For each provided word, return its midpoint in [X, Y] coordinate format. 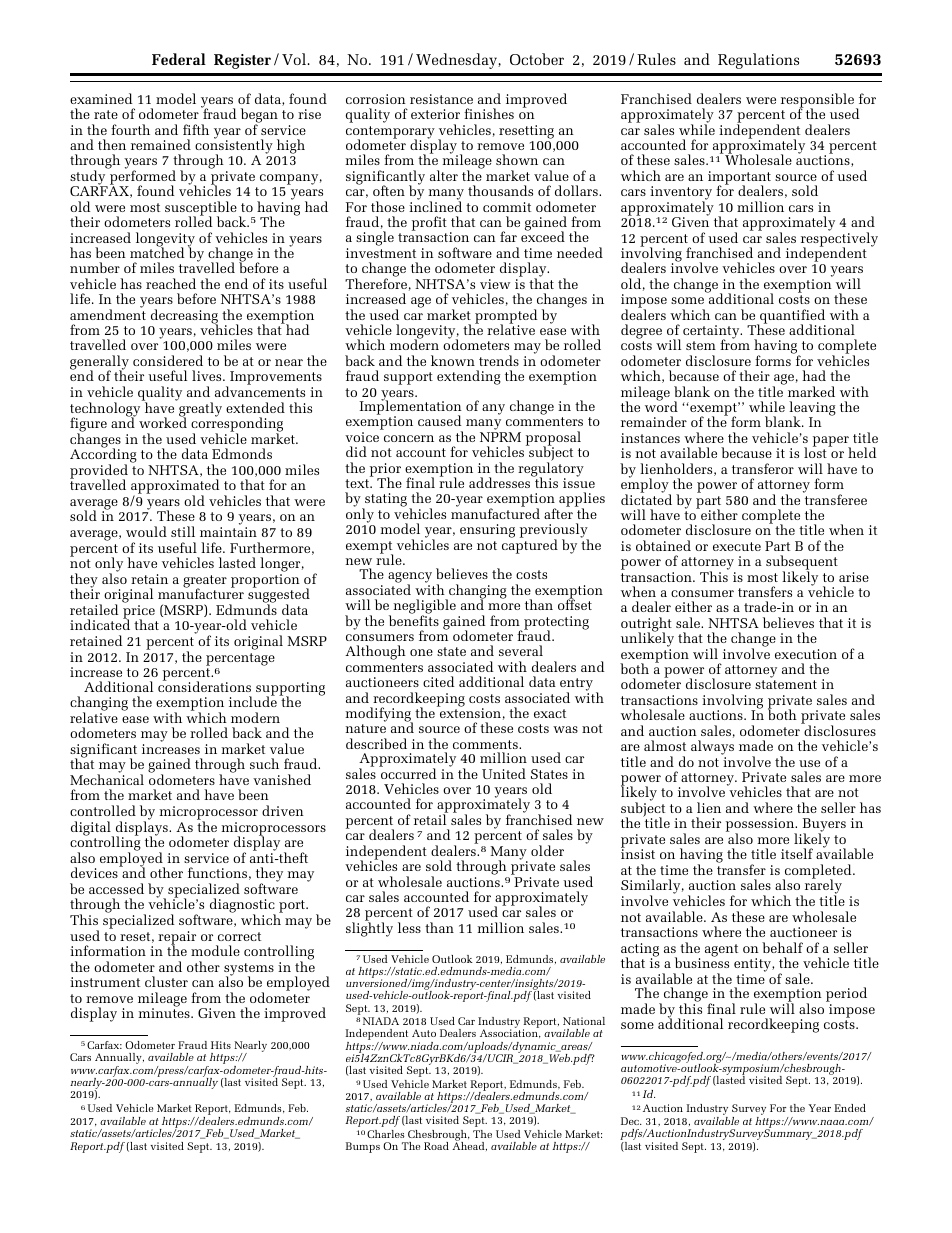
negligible [425, 608]
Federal [179, 59]
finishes [489, 113]
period [846, 996]
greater [205, 582]
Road [436, 1146]
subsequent [802, 564]
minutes [165, 1013]
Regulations [758, 61]
